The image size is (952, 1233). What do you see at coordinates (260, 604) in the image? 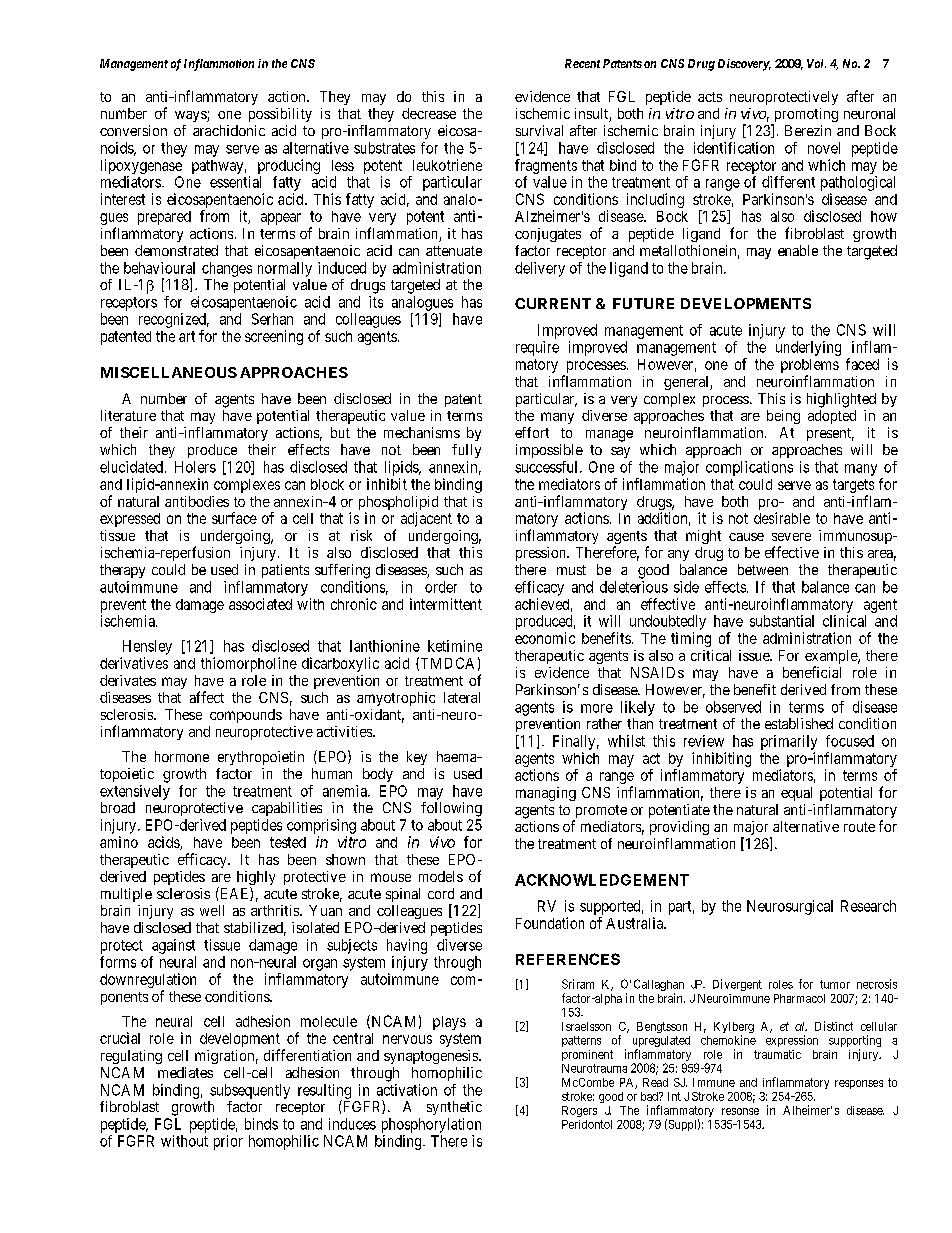
I see `associated` at bounding box center [260, 604].
